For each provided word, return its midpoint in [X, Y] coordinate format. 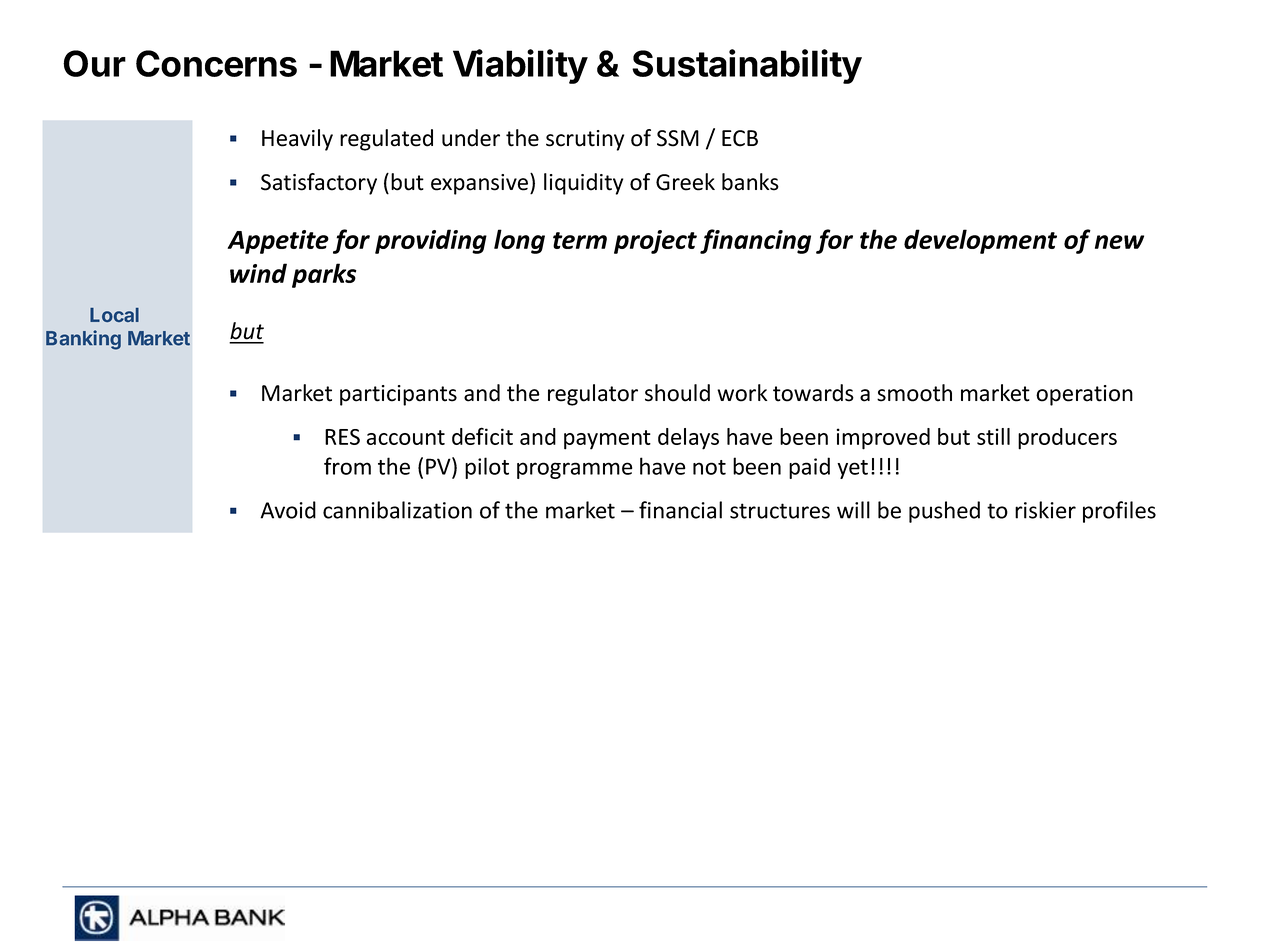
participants [398, 395]
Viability [520, 66]
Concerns [216, 63]
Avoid [288, 510]
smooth [914, 393]
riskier [1045, 510]
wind [258, 273]
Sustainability [747, 66]
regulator [593, 395]
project [655, 242]
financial [680, 510]
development [980, 241]
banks [750, 182]
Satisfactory [319, 184]
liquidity [583, 184]
